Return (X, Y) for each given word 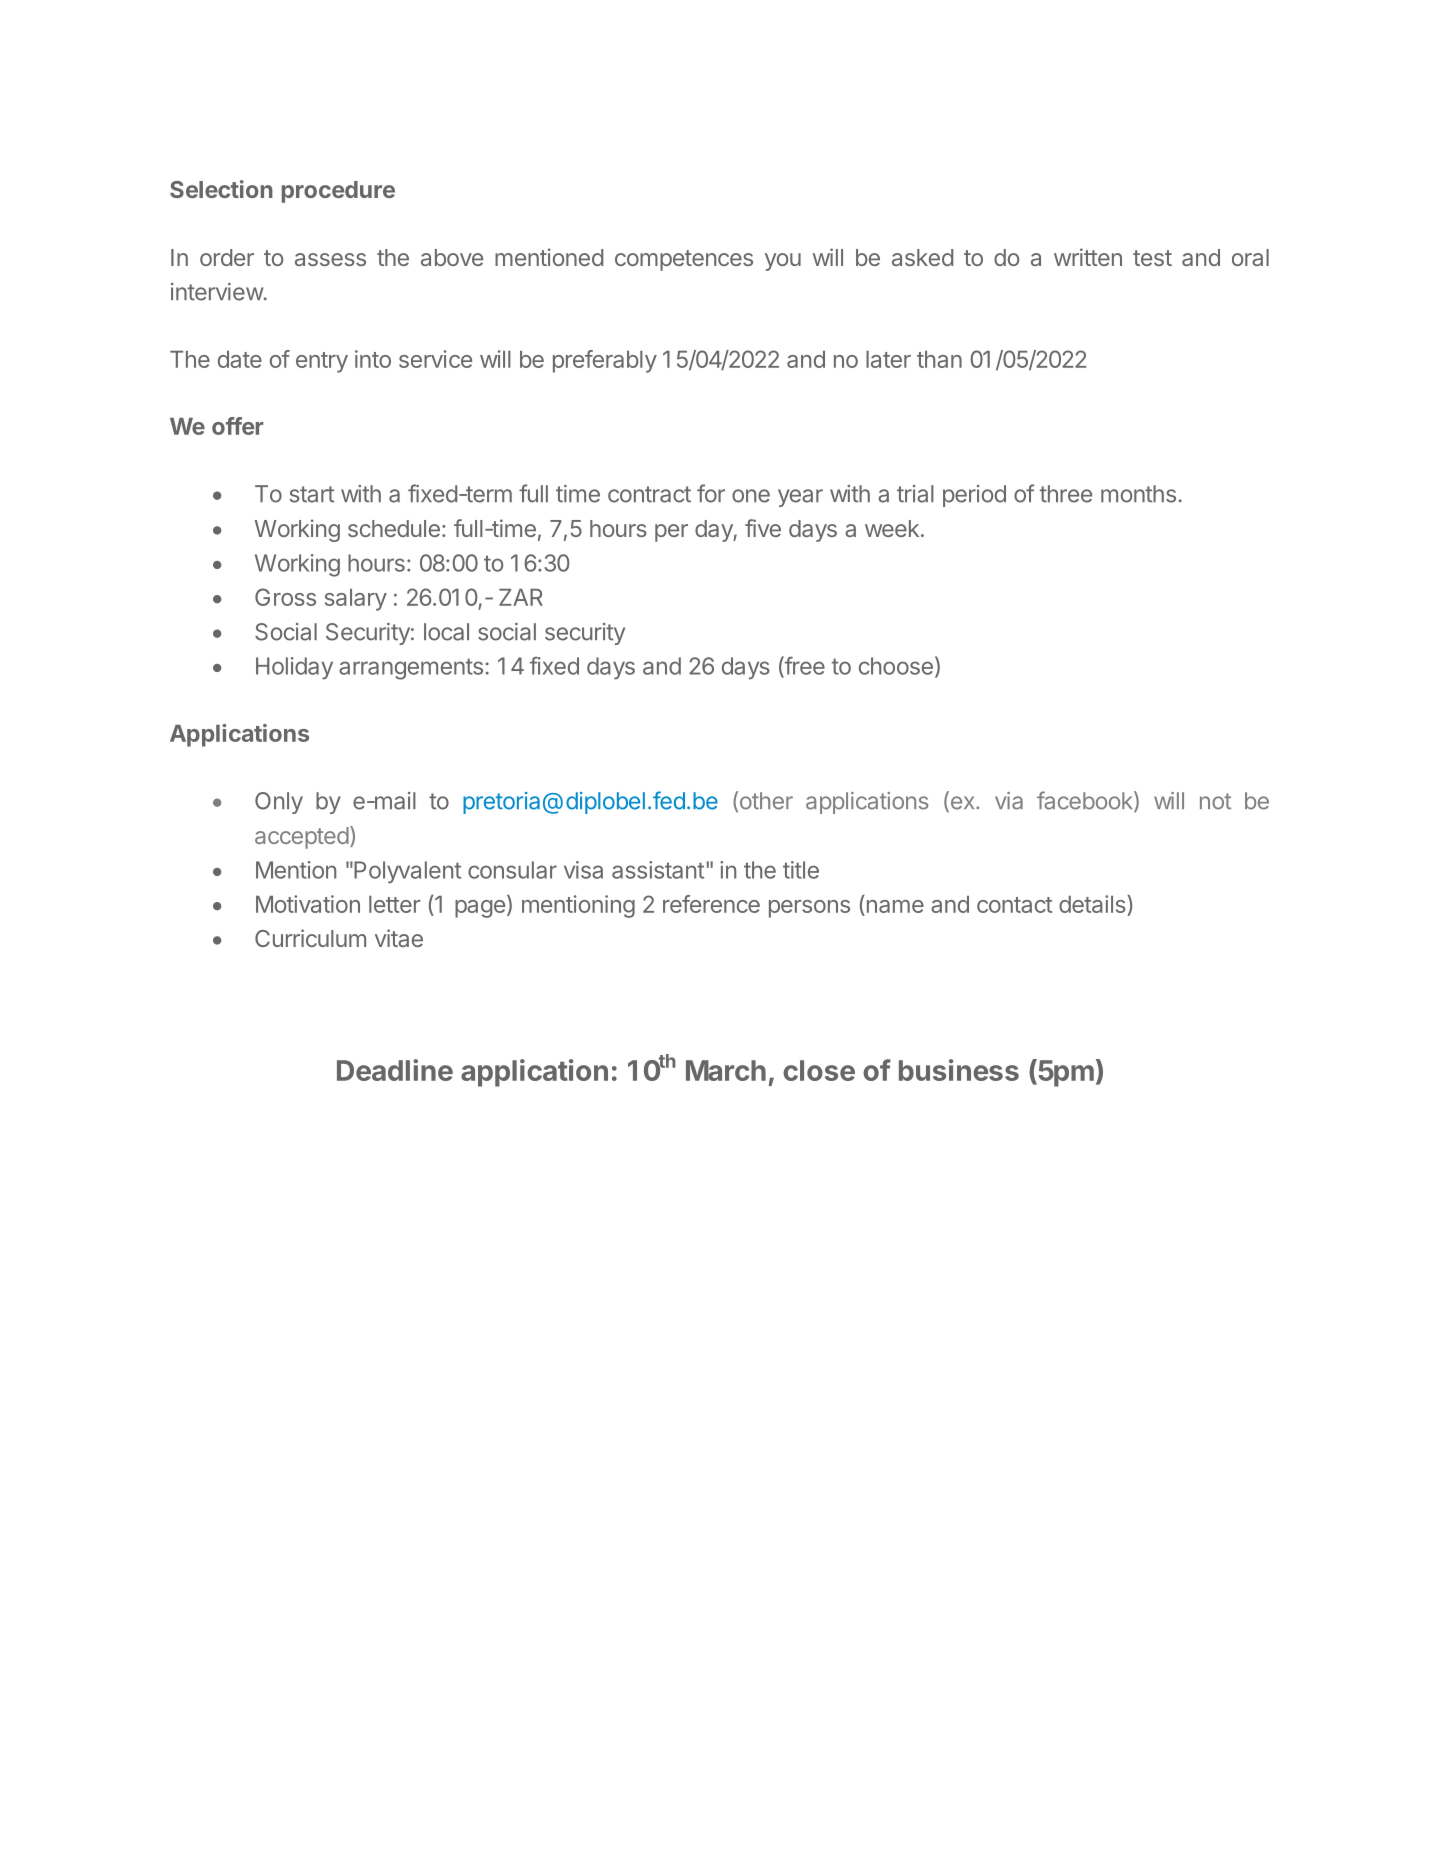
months (1138, 494)
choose (896, 666)
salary (356, 600)
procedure (338, 192)
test (1152, 258)
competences (684, 260)
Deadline (395, 1070)
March (726, 1070)
